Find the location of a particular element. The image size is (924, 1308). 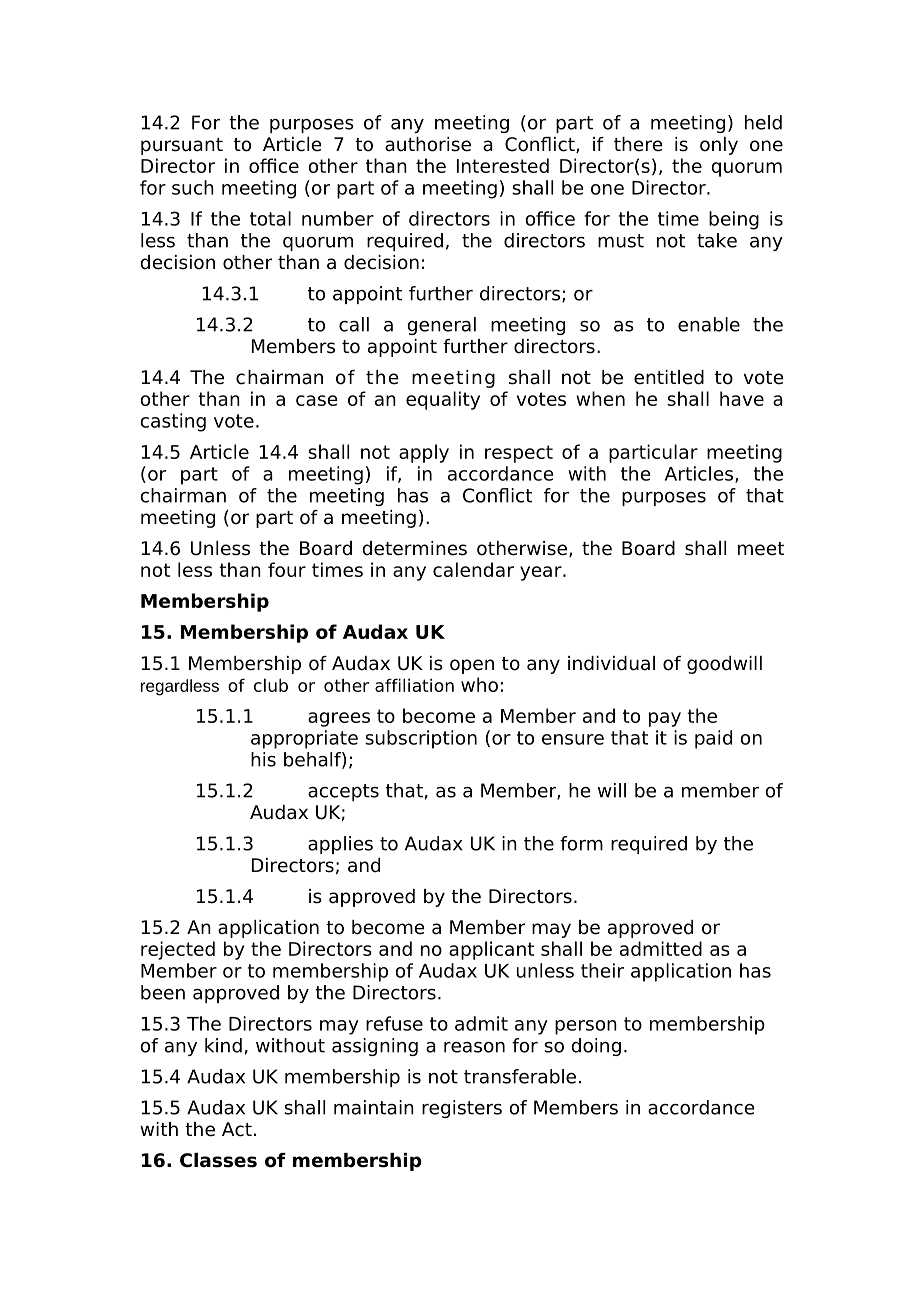

his is located at coordinates (263, 759).
